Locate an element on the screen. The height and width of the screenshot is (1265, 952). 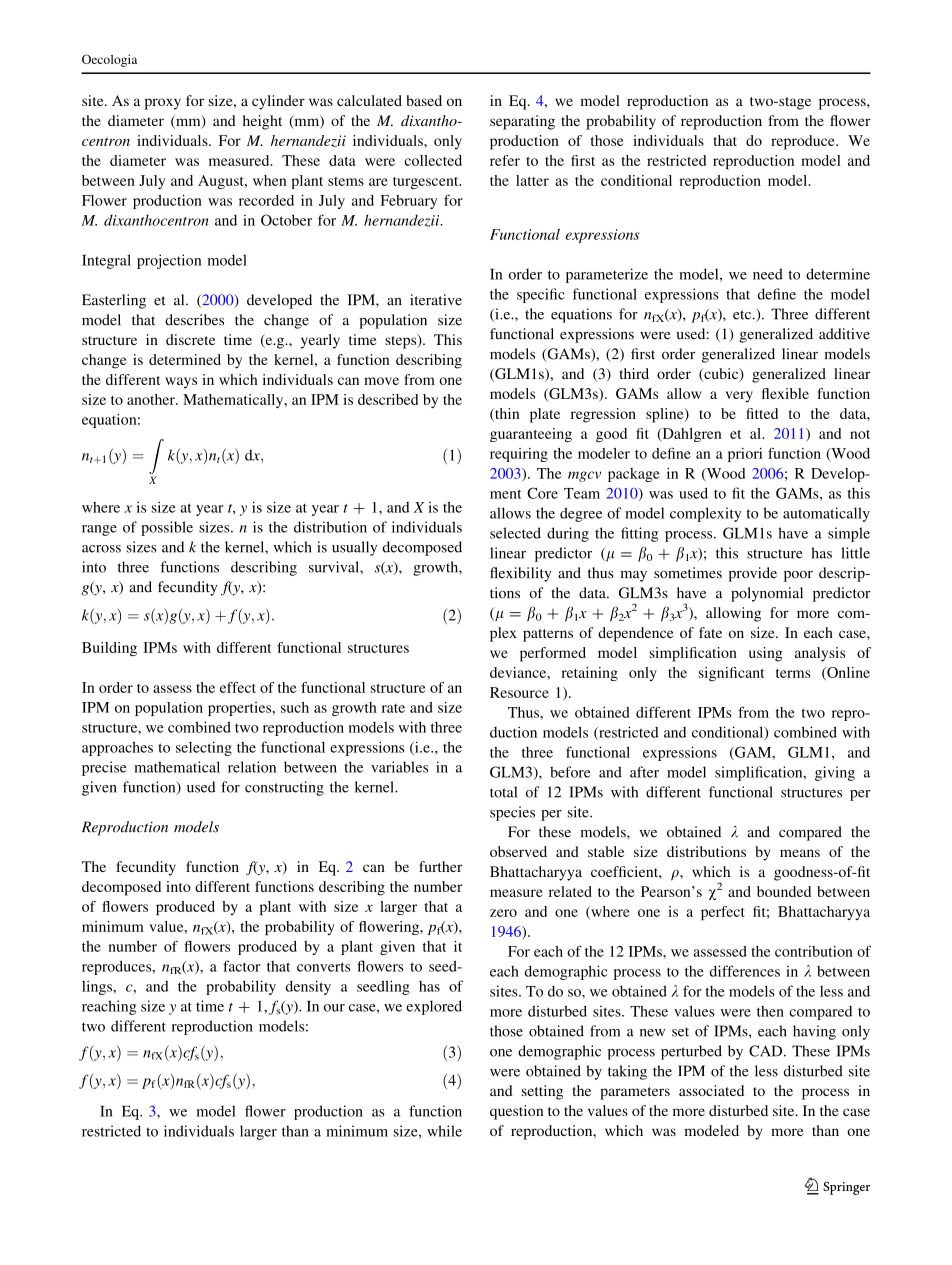
constructing is located at coordinates (284, 788).
